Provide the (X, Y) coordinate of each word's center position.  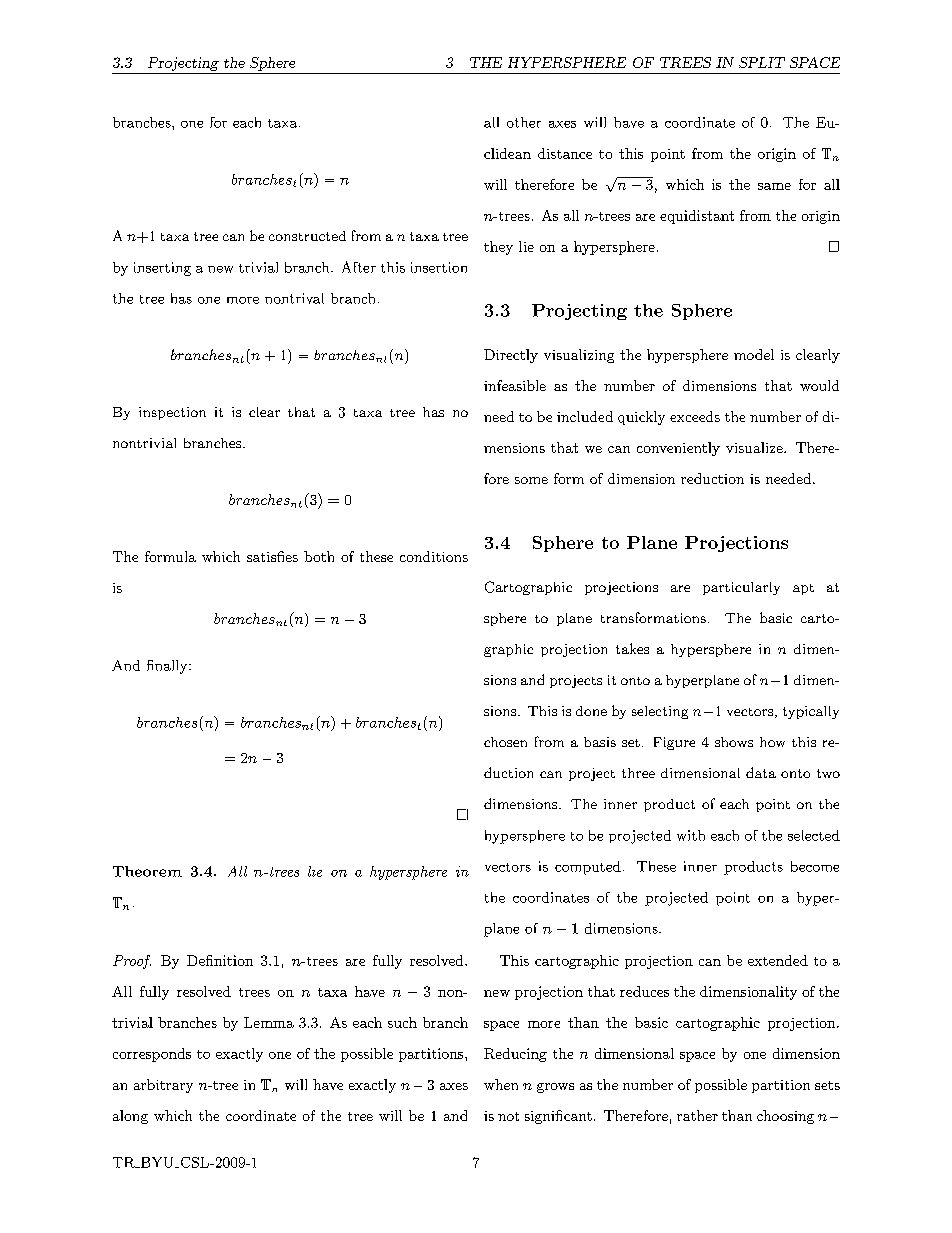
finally (168, 667)
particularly (741, 588)
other (524, 122)
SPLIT (762, 62)
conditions (434, 556)
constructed (307, 236)
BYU (157, 1162)
